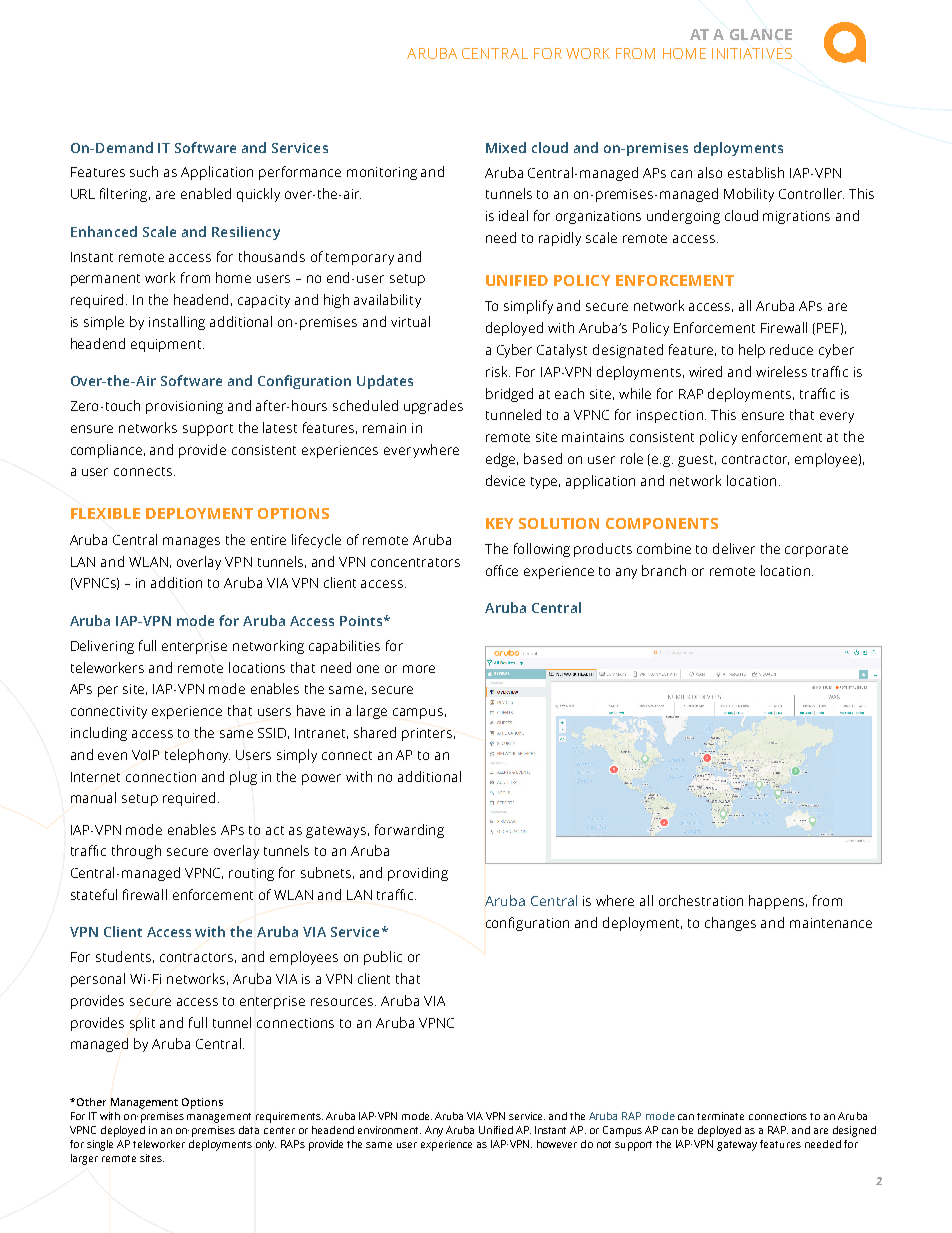  What do you see at coordinates (701, 900) in the image?
I see `orchestration` at bounding box center [701, 900].
